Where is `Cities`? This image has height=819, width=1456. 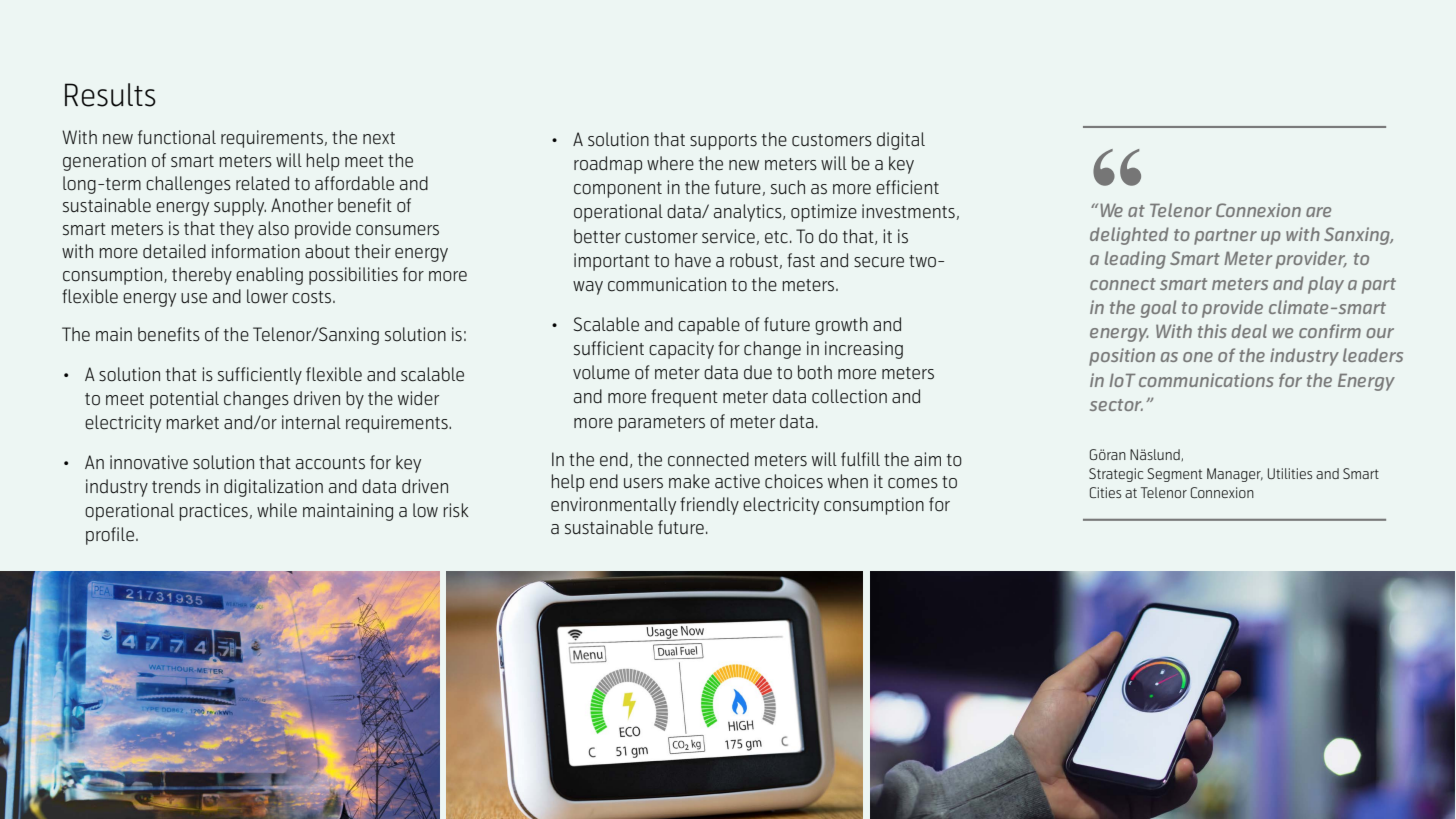
Cities is located at coordinates (1105, 492).
